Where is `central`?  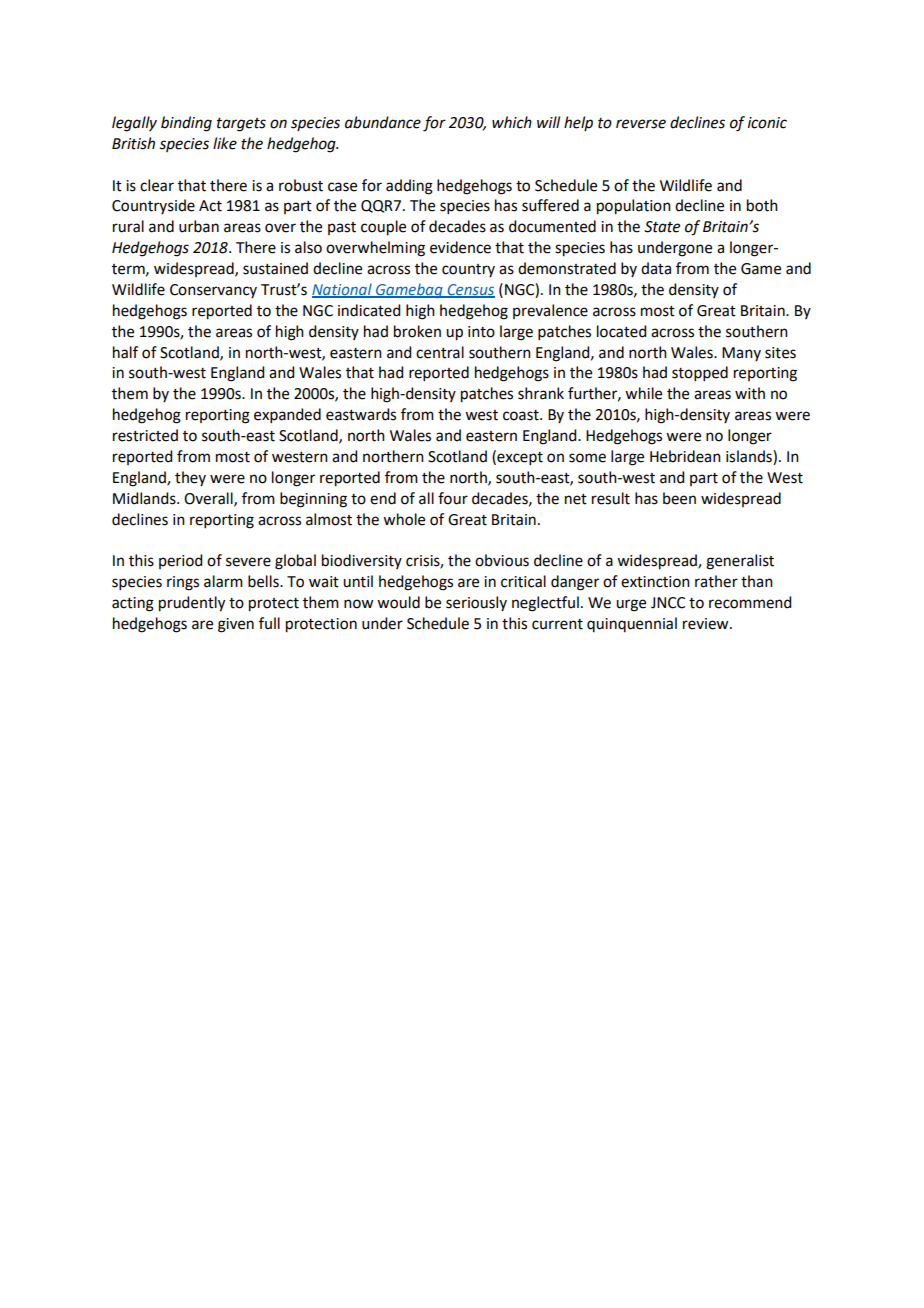
central is located at coordinates (440, 352).
